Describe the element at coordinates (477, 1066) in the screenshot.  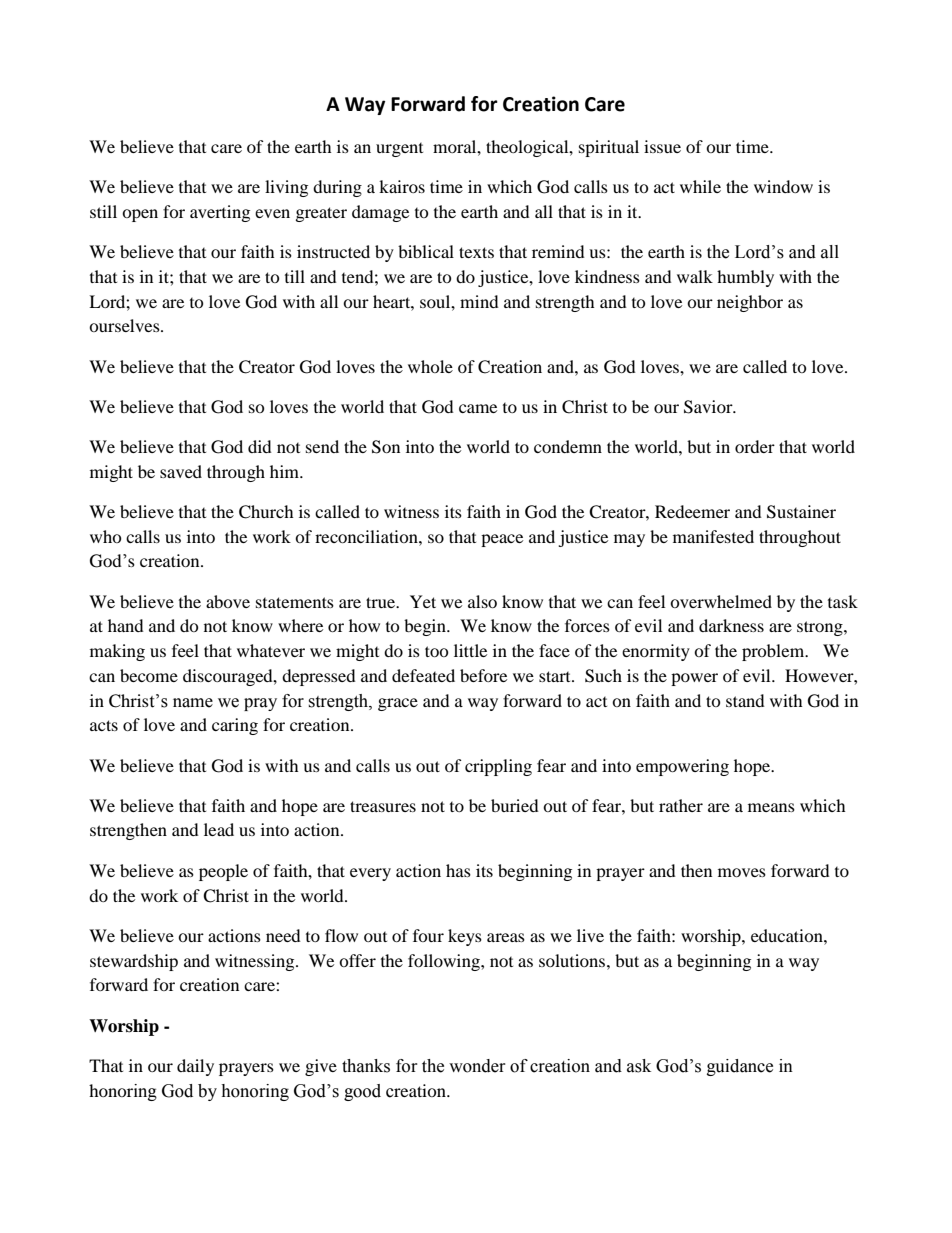
I see `wonder` at that location.
